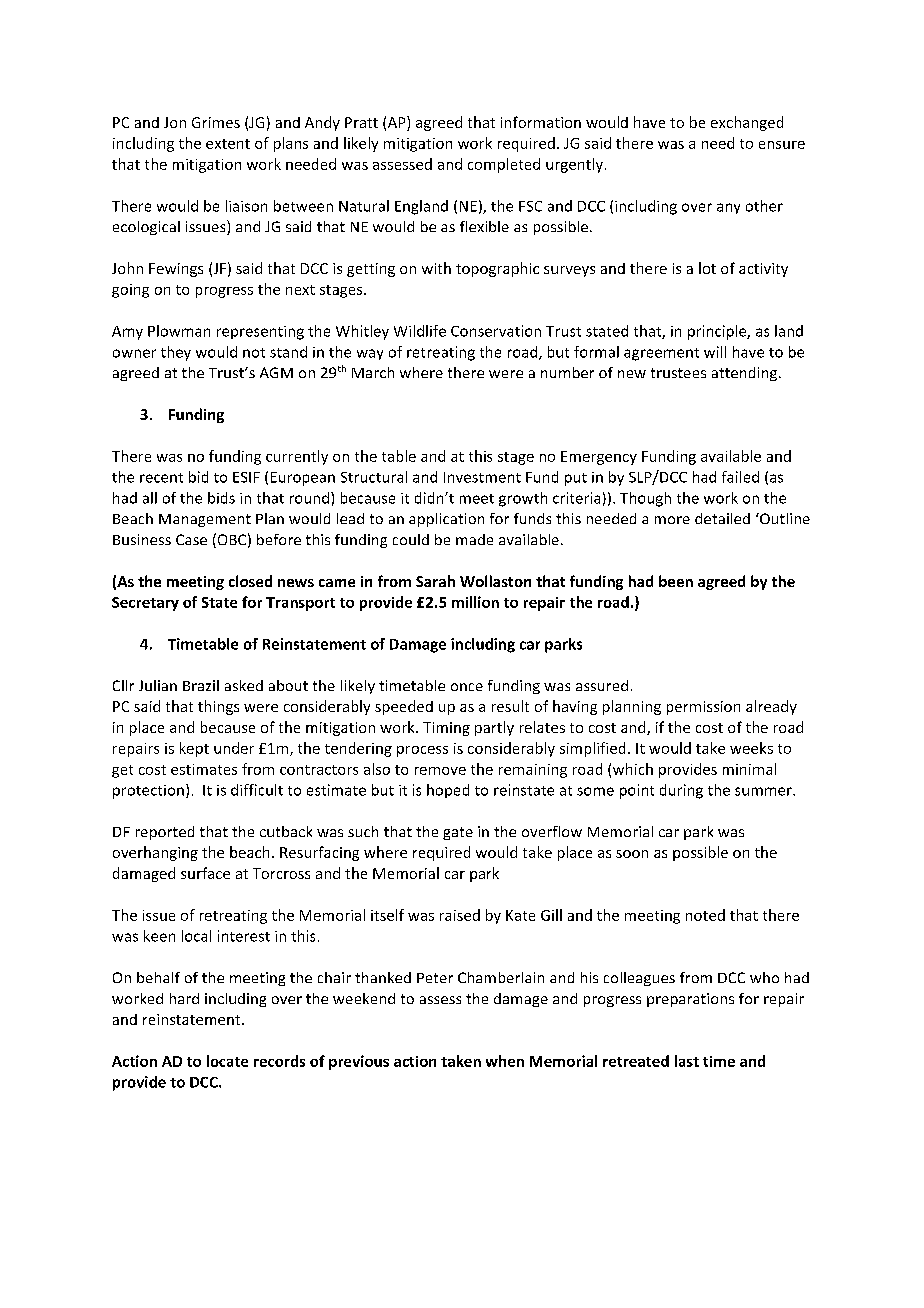  I want to click on completed, so click(504, 165).
